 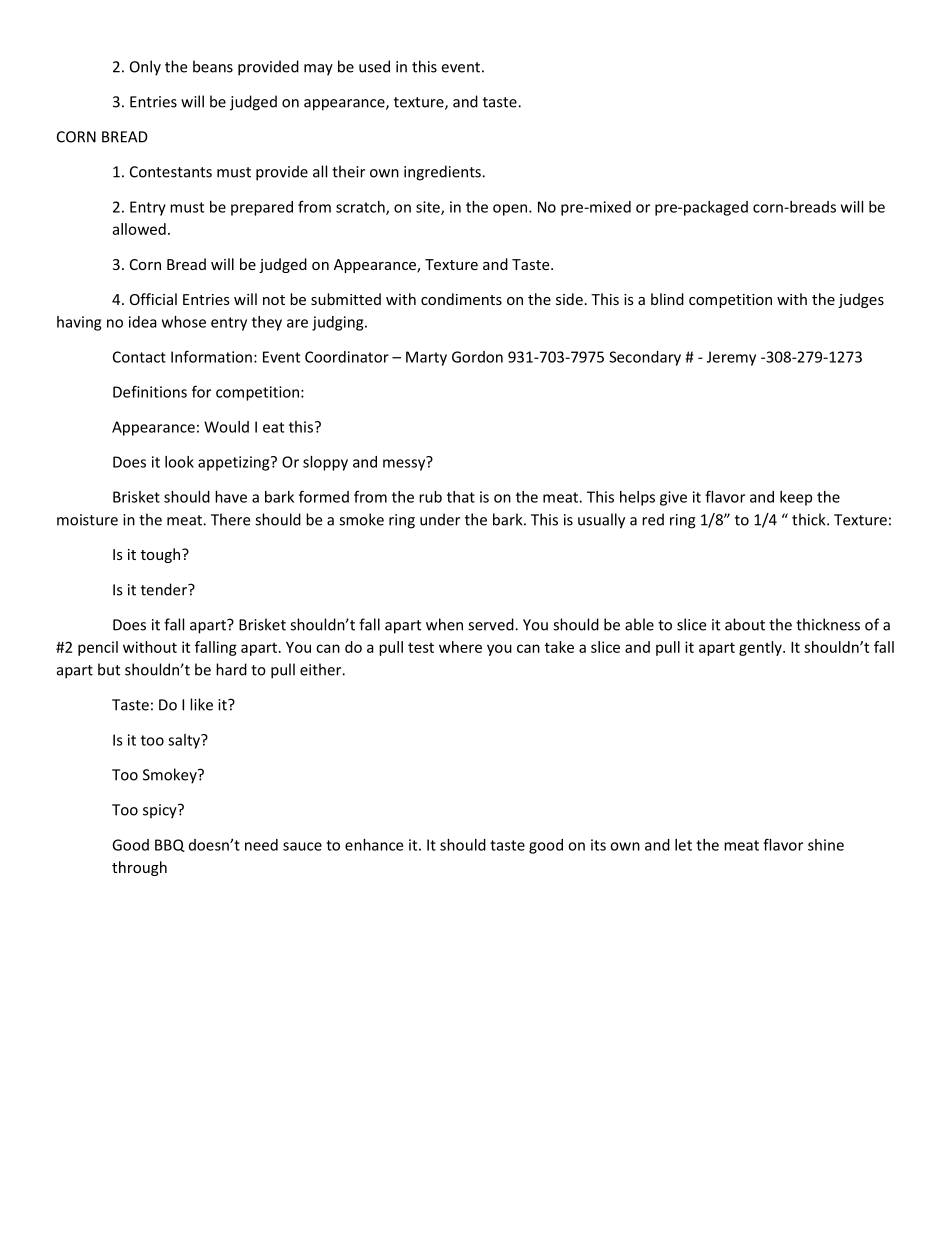 I want to click on keep, so click(x=796, y=498).
